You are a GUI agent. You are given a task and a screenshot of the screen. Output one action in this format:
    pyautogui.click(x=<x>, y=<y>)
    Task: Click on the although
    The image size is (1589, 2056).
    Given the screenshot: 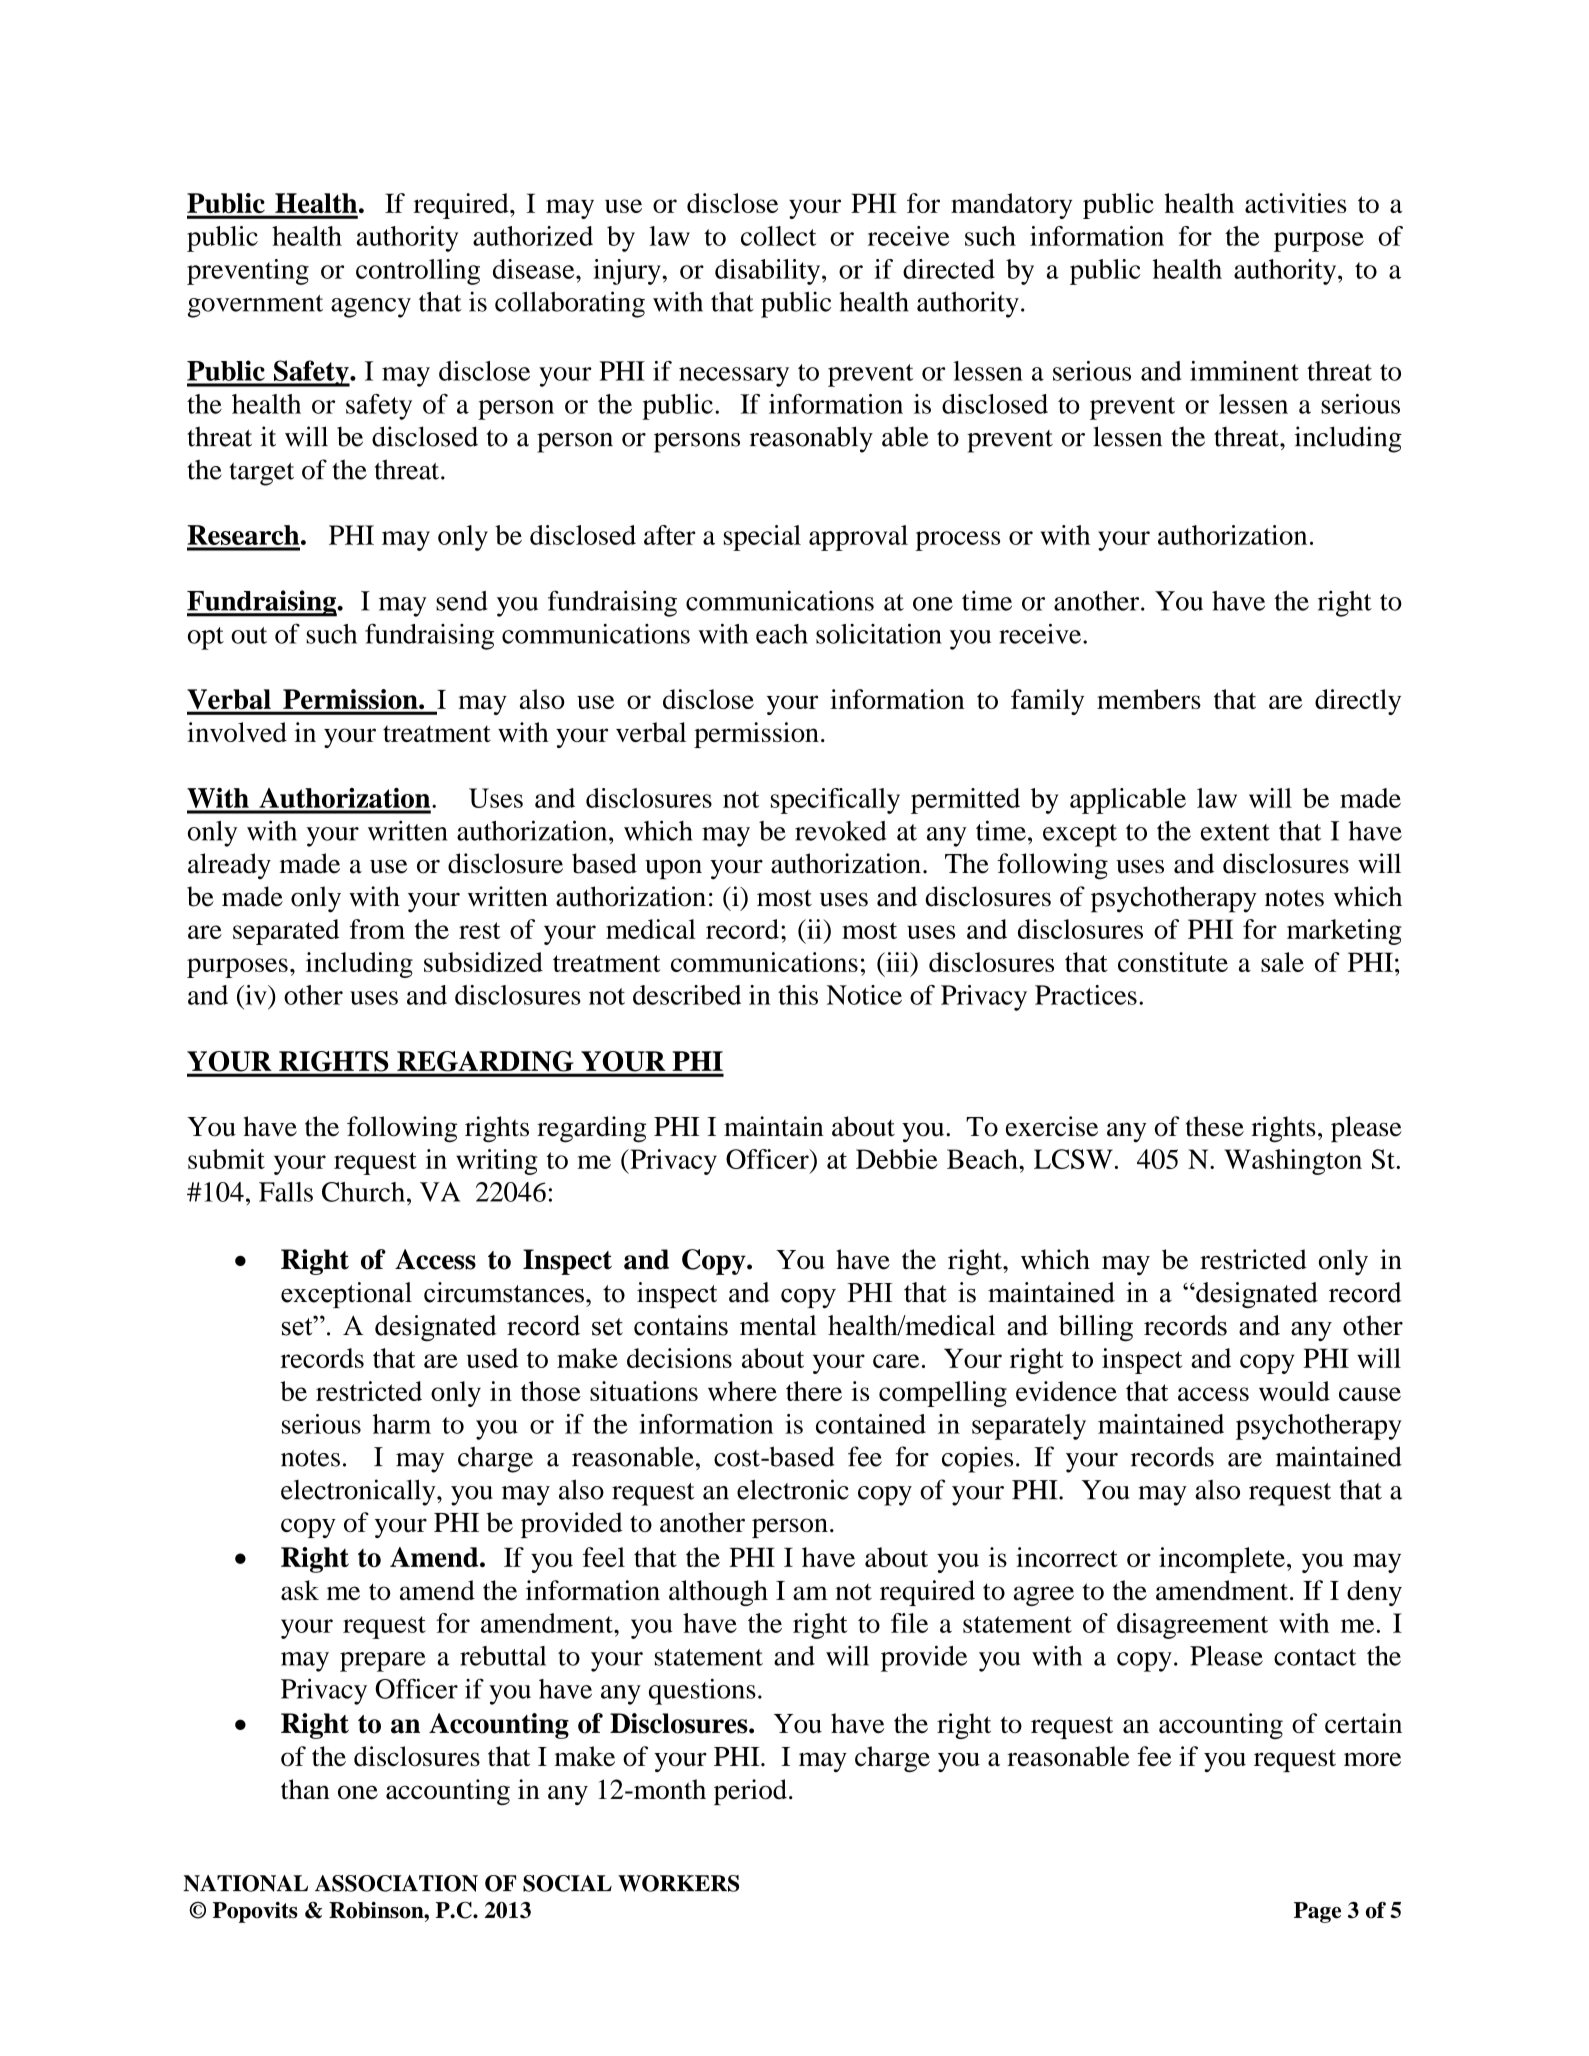 What is the action you would take?
    pyautogui.click(x=718, y=1593)
